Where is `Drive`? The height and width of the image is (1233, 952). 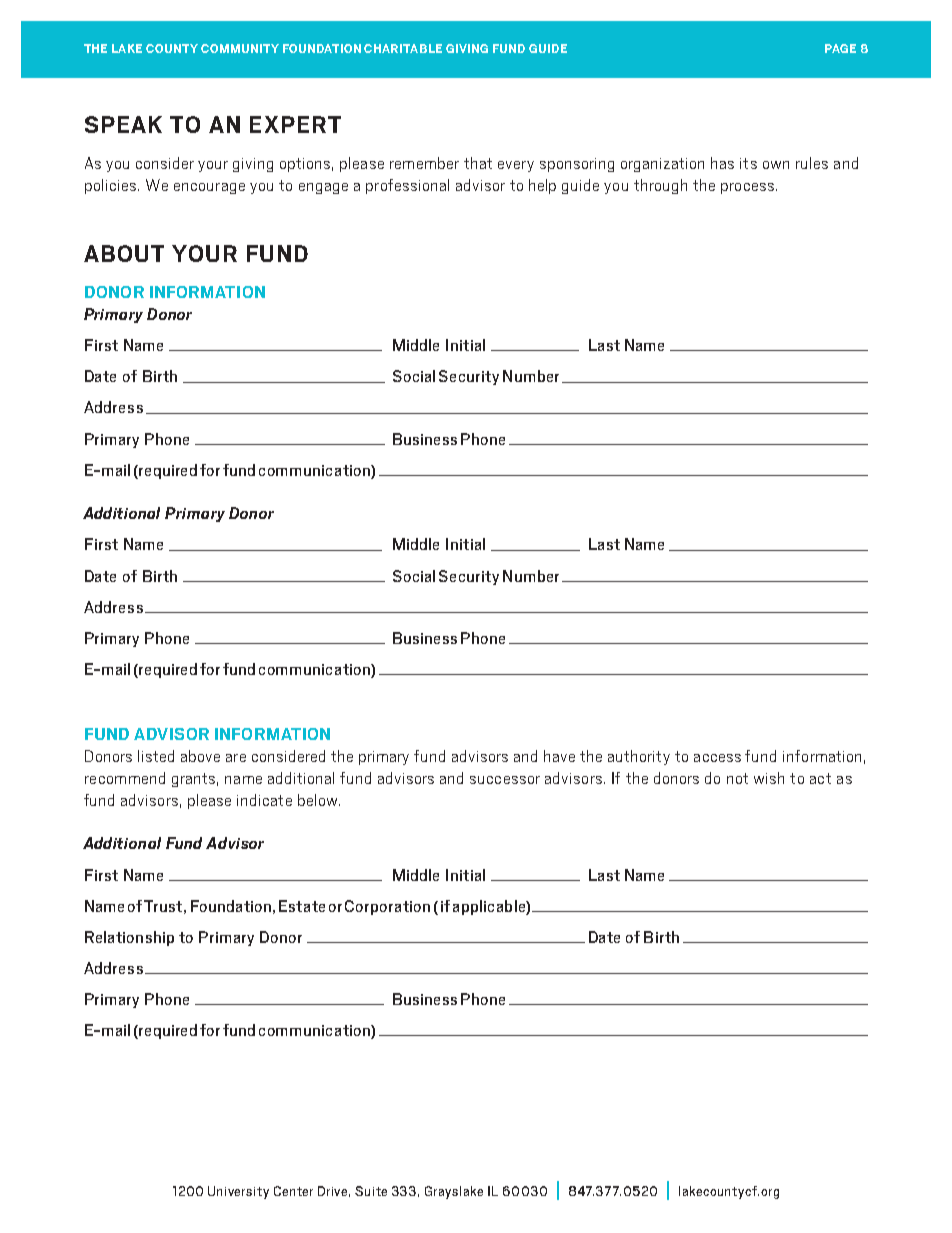 Drive is located at coordinates (334, 1191).
